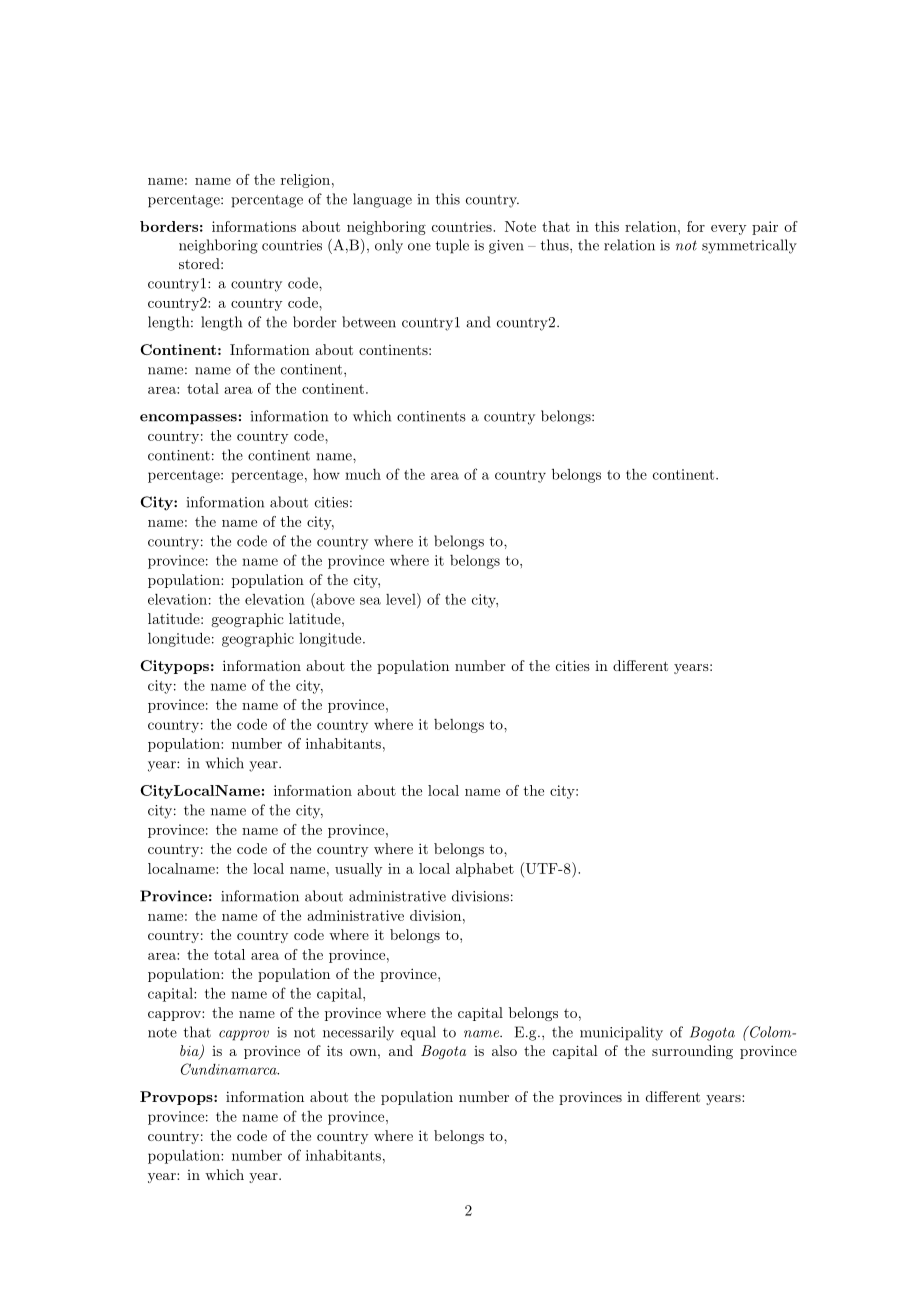 This screenshot has height=1308, width=924. What do you see at coordinates (358, 870) in the screenshot?
I see `usually` at bounding box center [358, 870].
